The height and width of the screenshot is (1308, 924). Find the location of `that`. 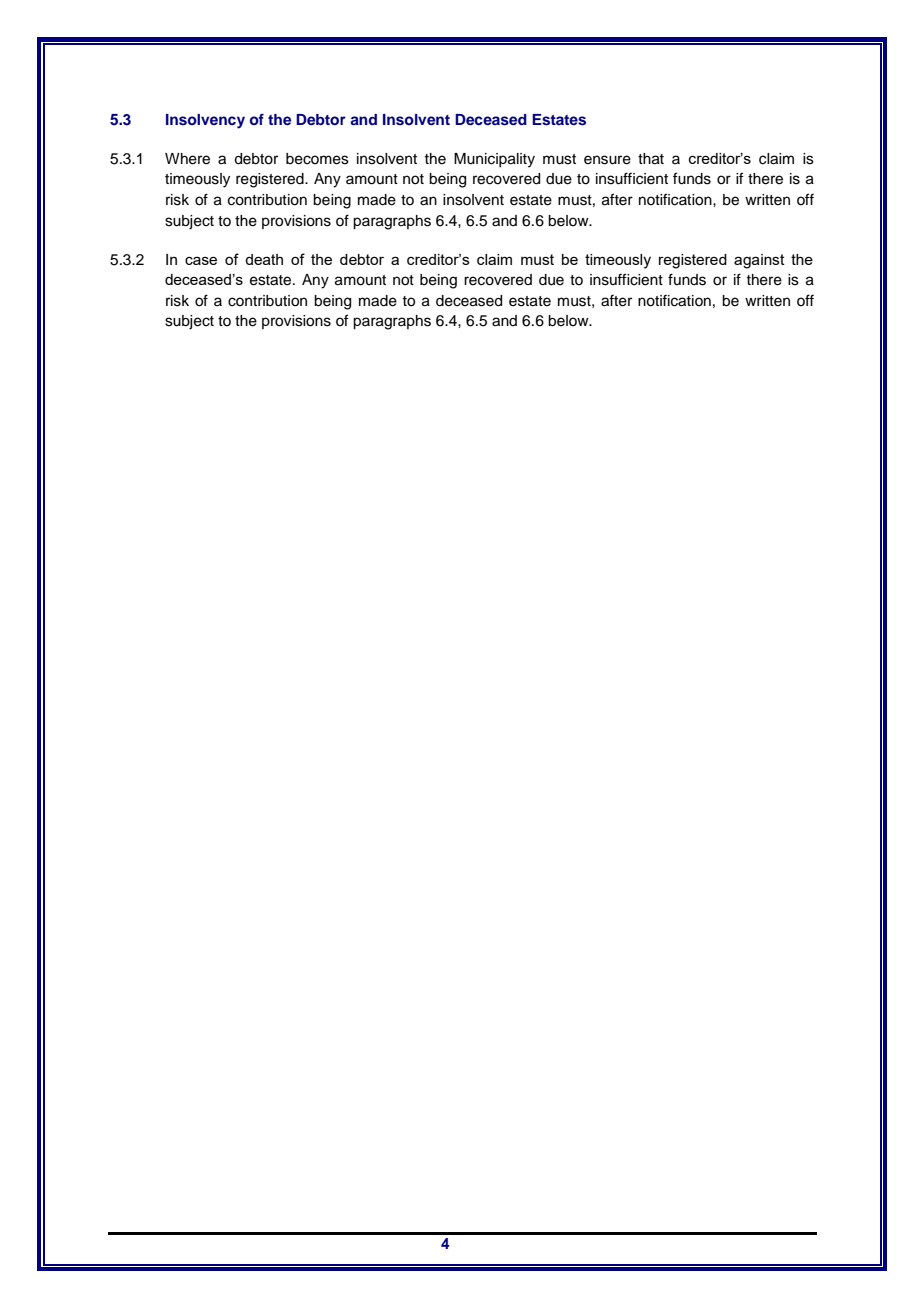

that is located at coordinates (651, 159).
